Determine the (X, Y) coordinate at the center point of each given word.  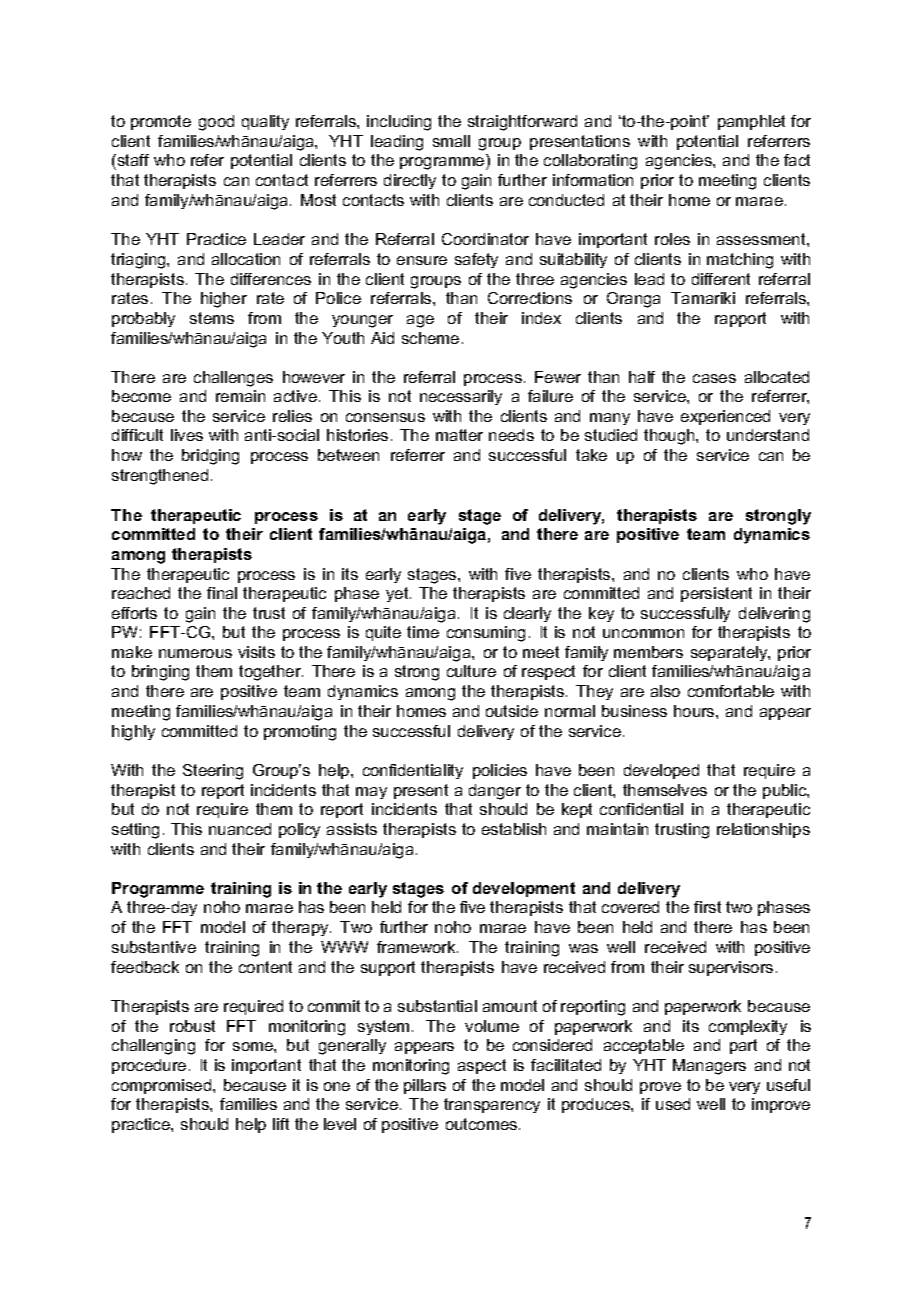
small (451, 141)
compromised (163, 1086)
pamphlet (751, 122)
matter (459, 435)
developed (661, 771)
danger (495, 792)
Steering (213, 772)
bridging (210, 457)
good (216, 123)
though (670, 437)
